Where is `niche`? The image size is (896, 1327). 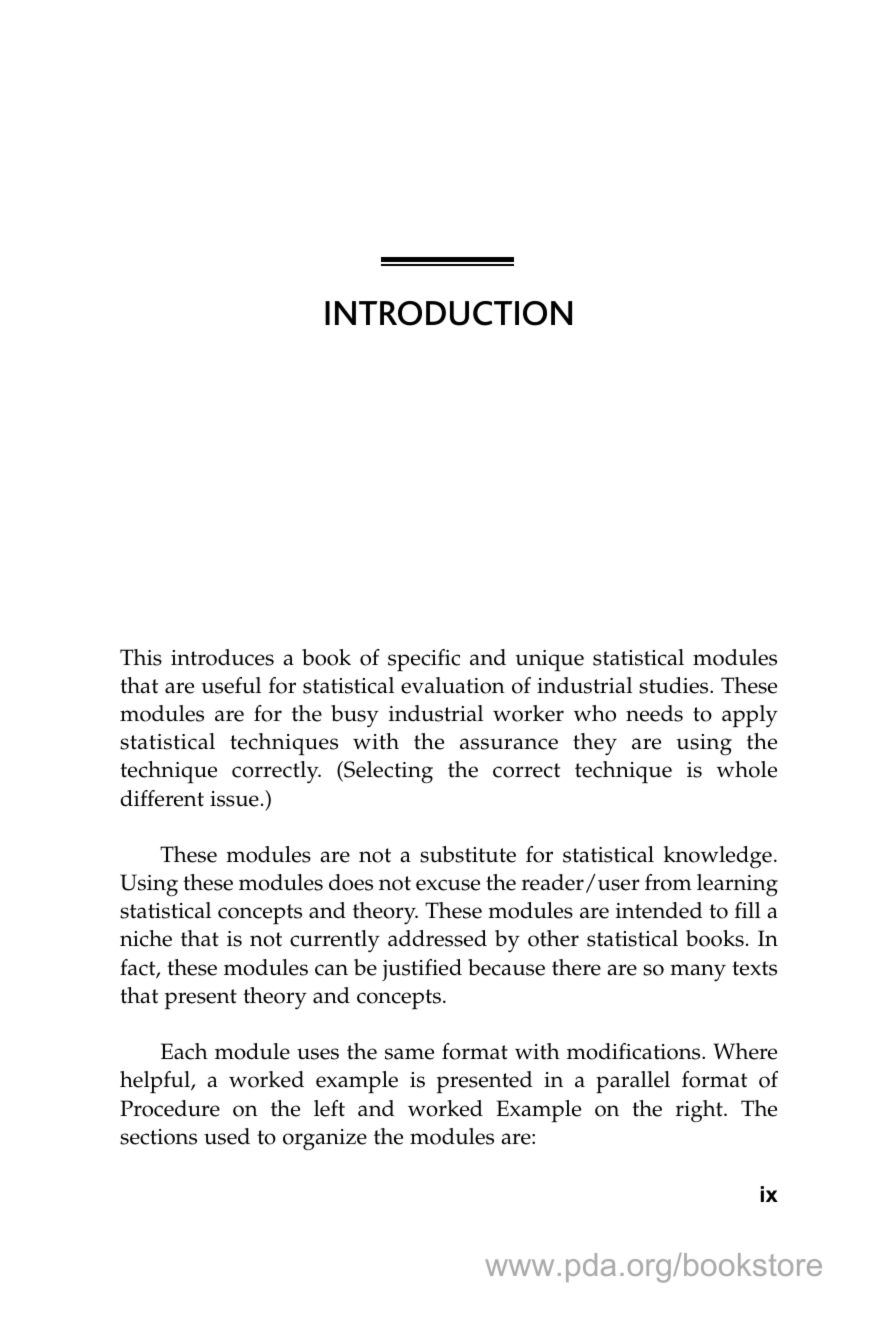
niche is located at coordinates (146, 938).
